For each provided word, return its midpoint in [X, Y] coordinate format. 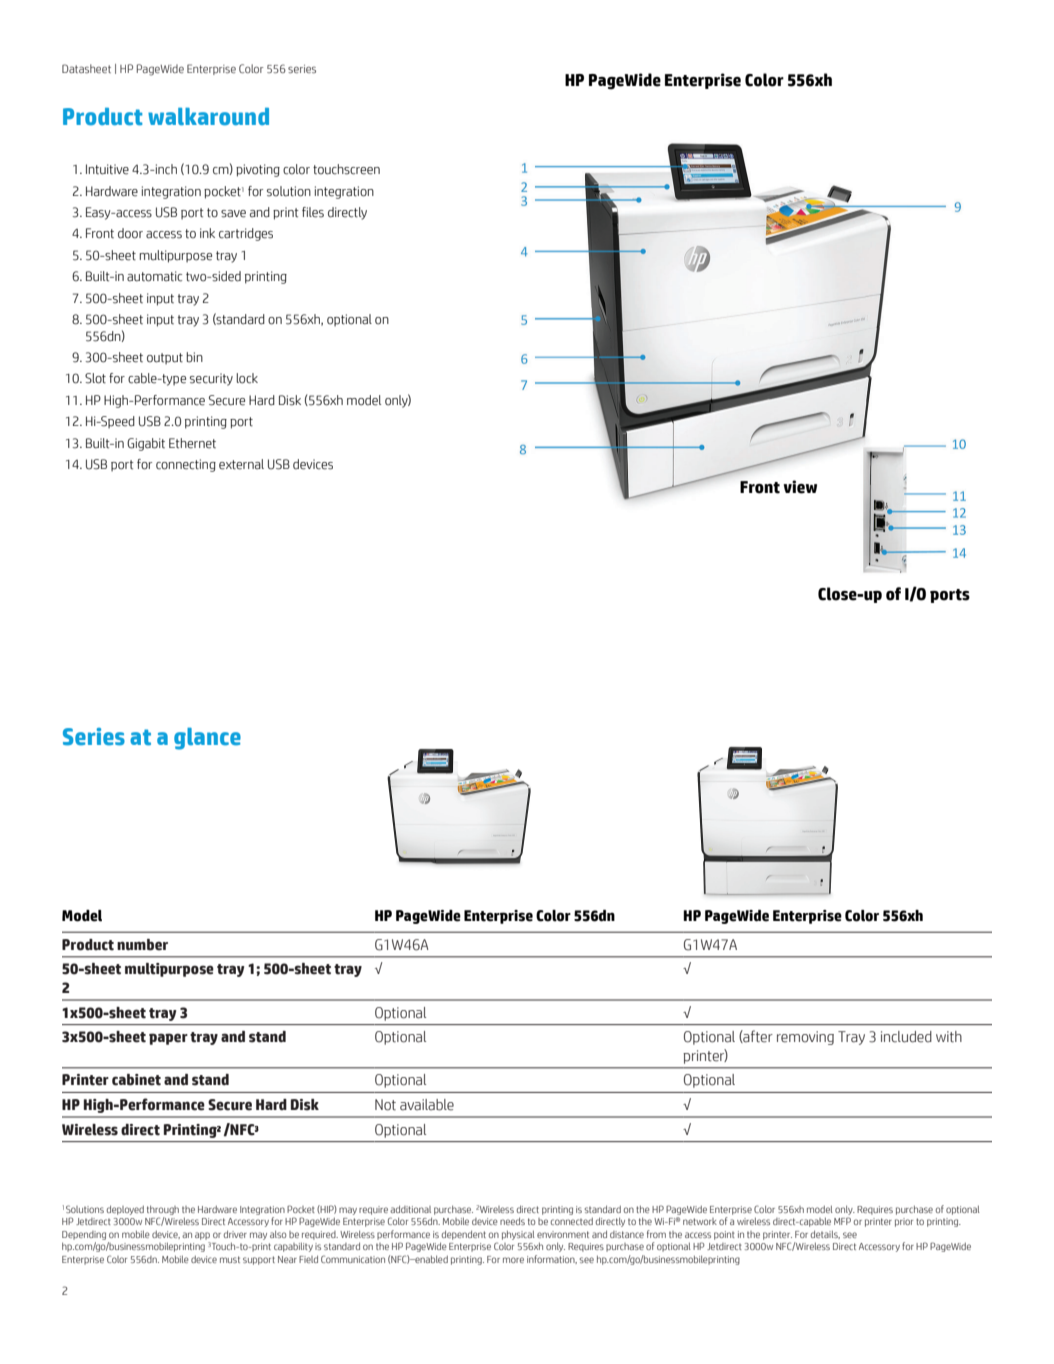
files [313, 212]
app [202, 1236]
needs [512, 1221]
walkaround [208, 117]
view [800, 487]
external [241, 464]
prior [904, 1222]
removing [805, 1038]
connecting [186, 465]
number [142, 945]
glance [207, 739]
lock [247, 378]
